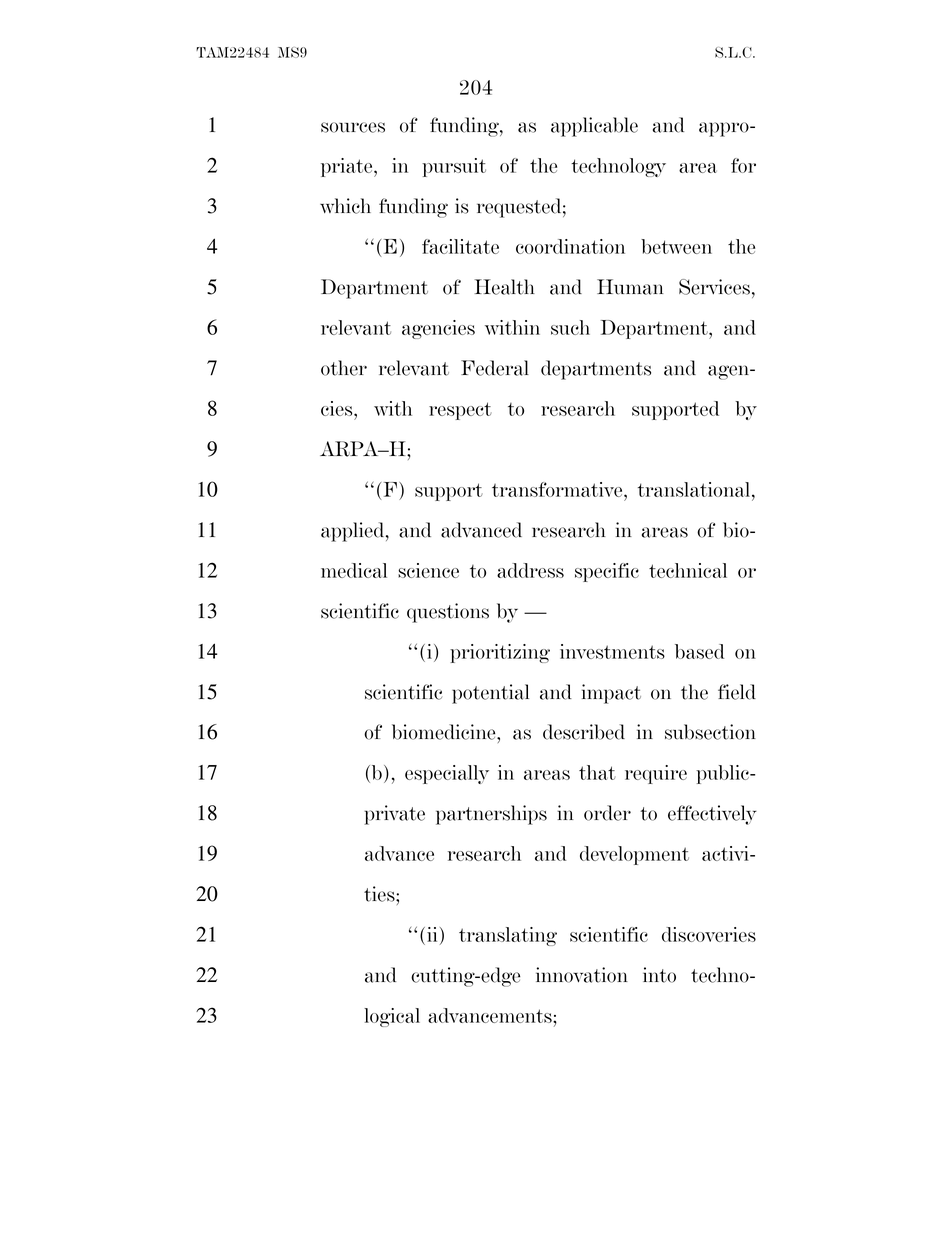 The image size is (952, 1233). What do you see at coordinates (688, 570) in the page?
I see `technical` at bounding box center [688, 570].
